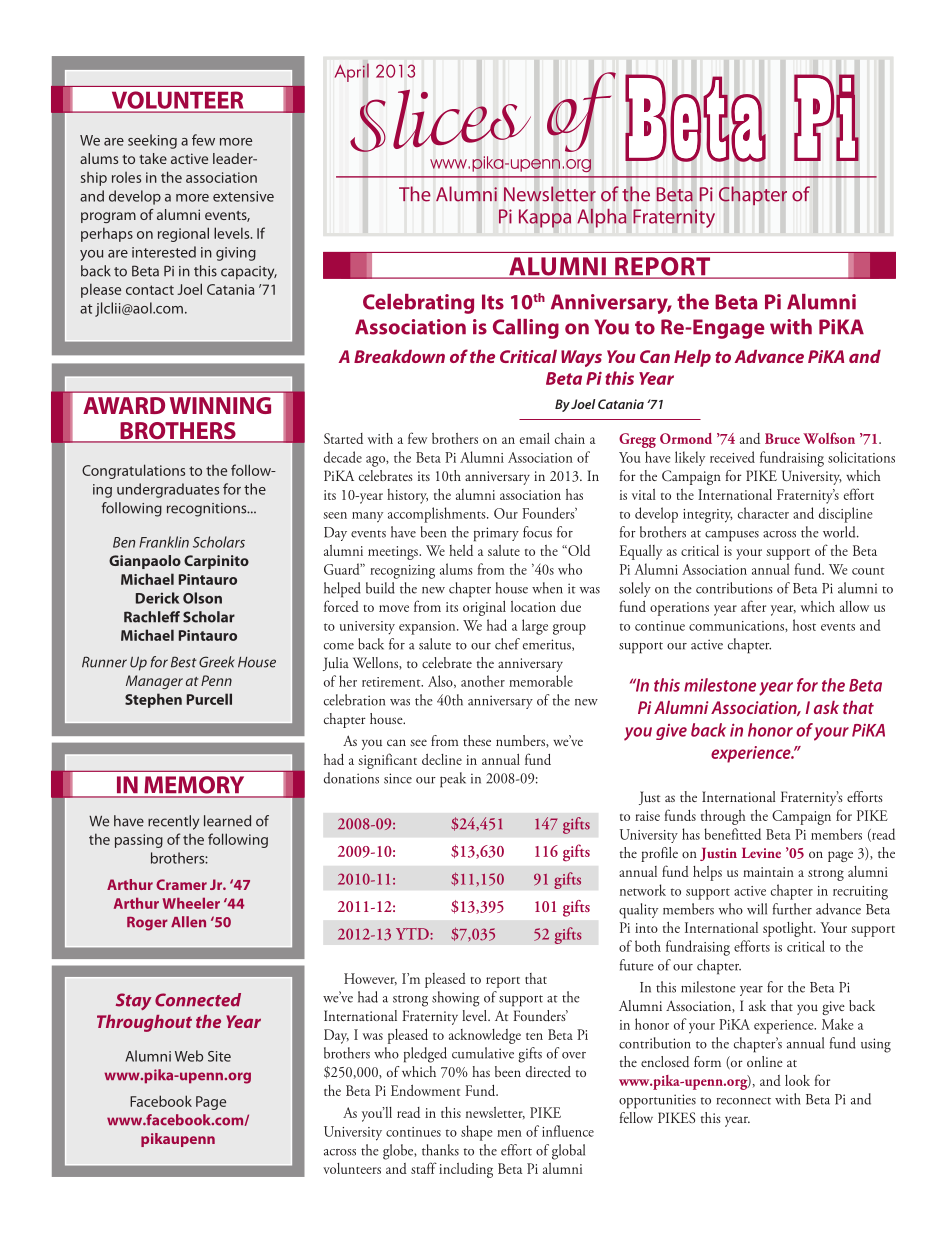 This document has height=1233, width=952. I want to click on shape, so click(476, 1133).
